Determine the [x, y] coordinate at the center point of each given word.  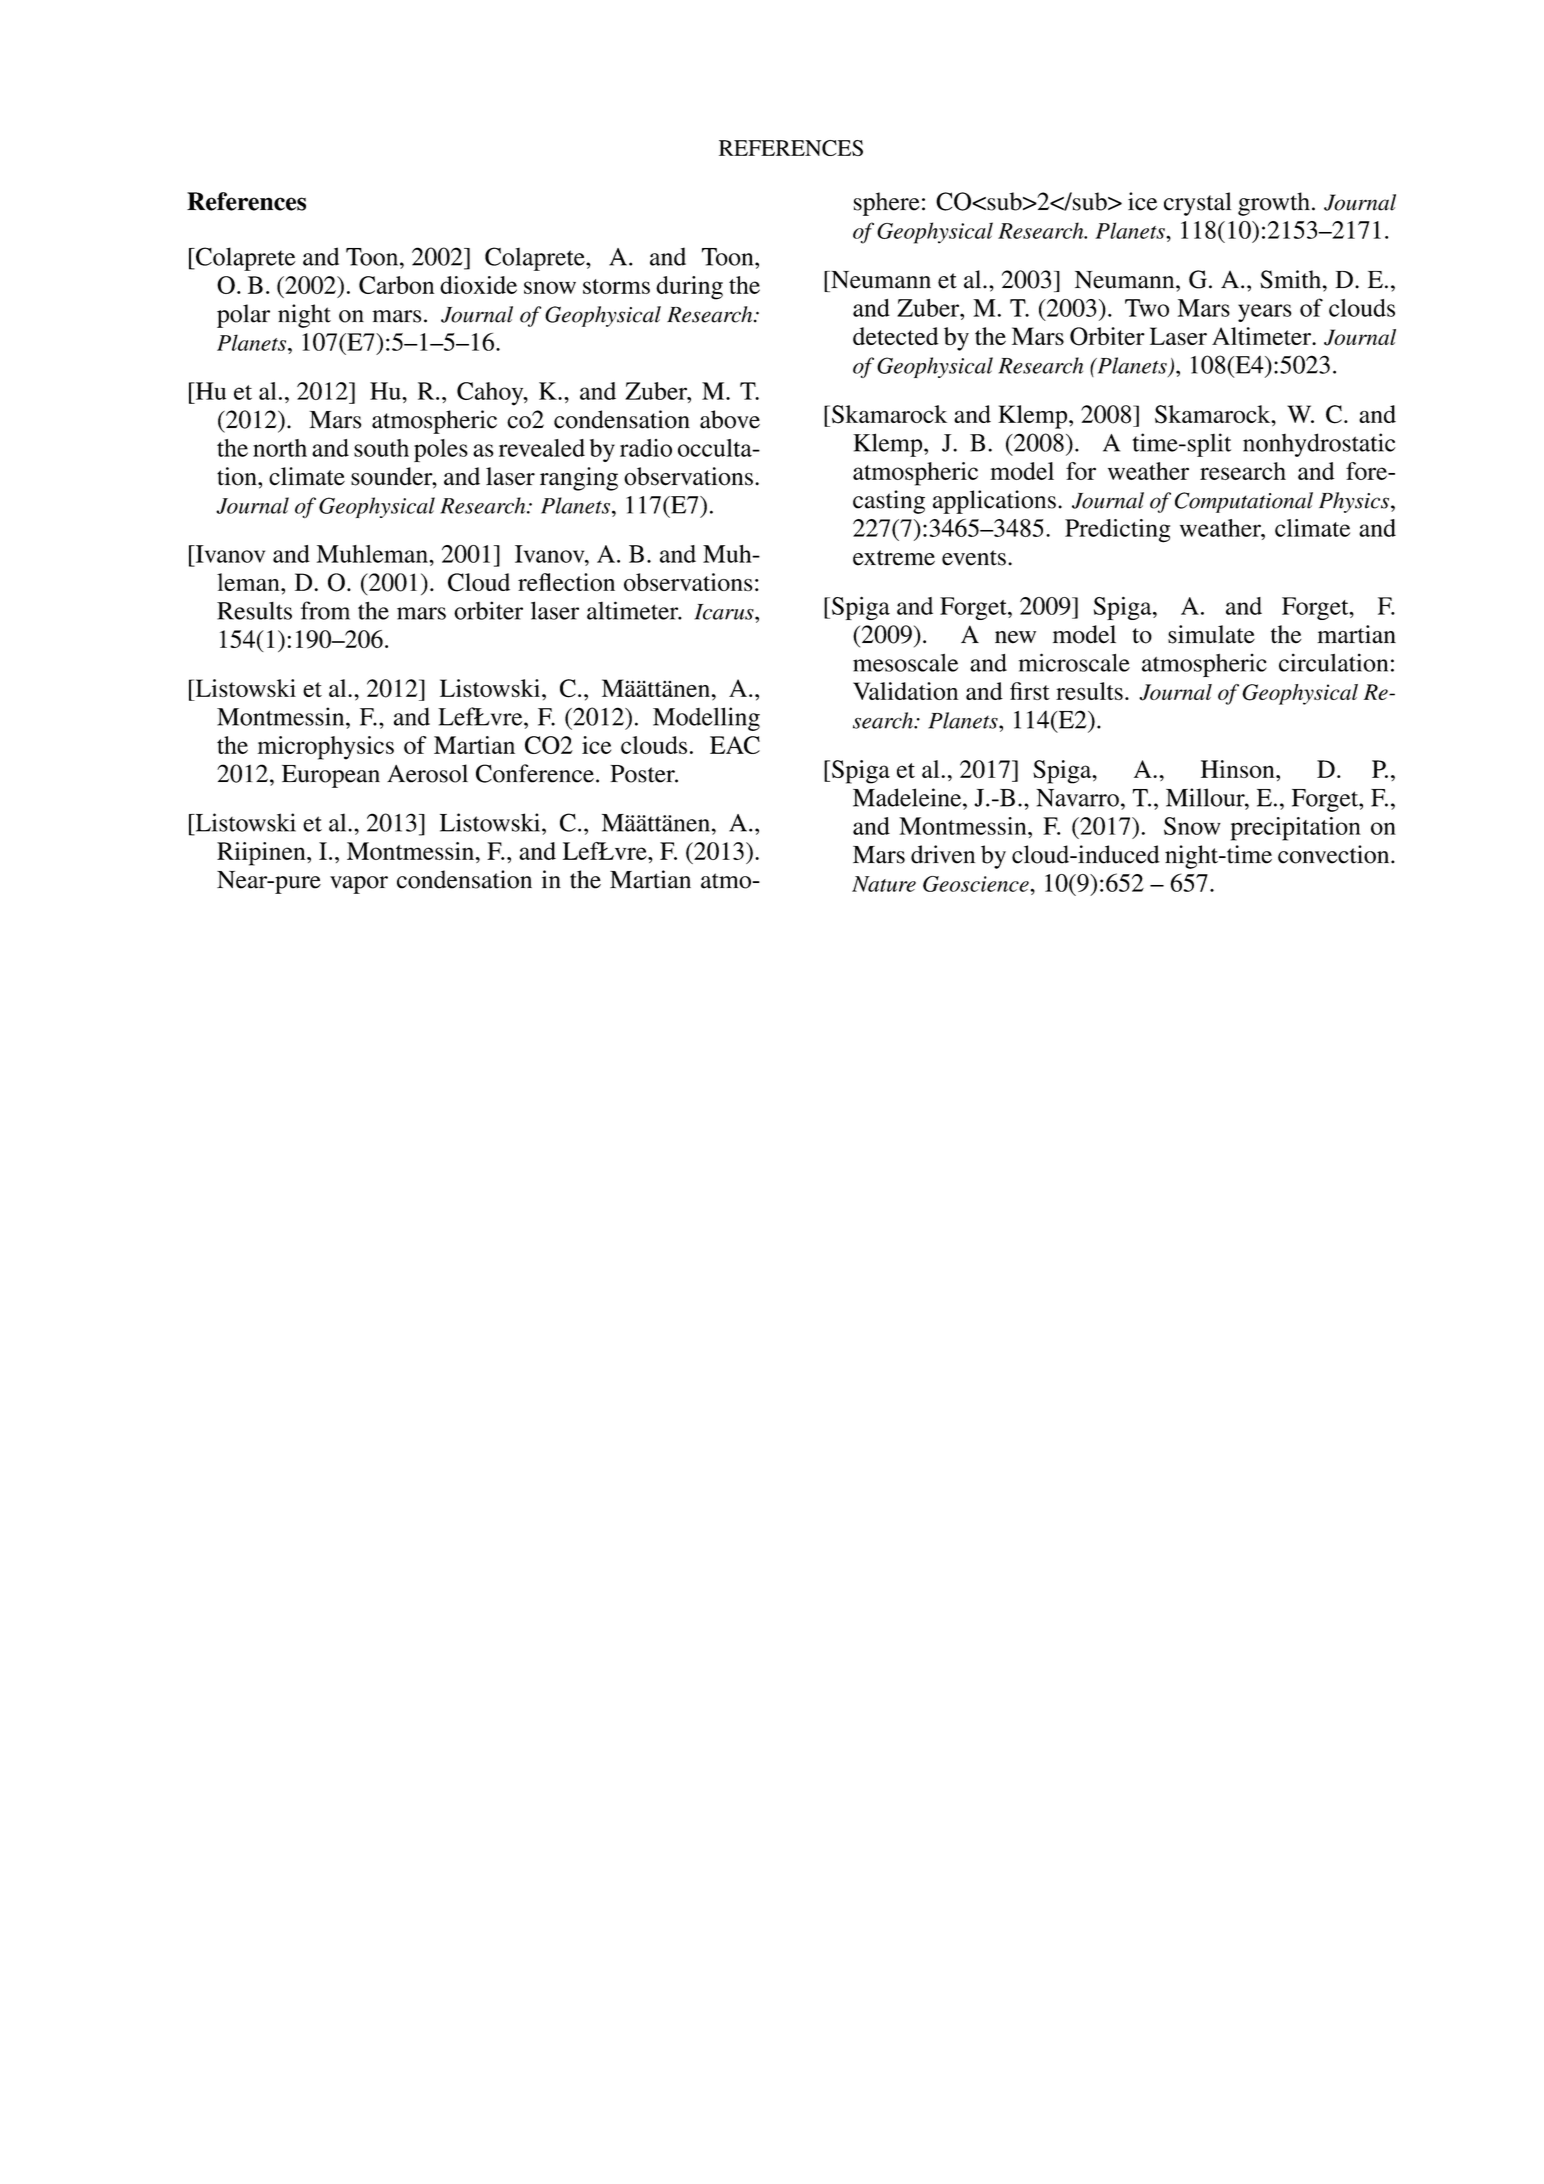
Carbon [396, 285]
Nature [884, 884]
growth [1274, 204]
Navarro [1077, 798]
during [689, 288]
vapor [359, 885]
